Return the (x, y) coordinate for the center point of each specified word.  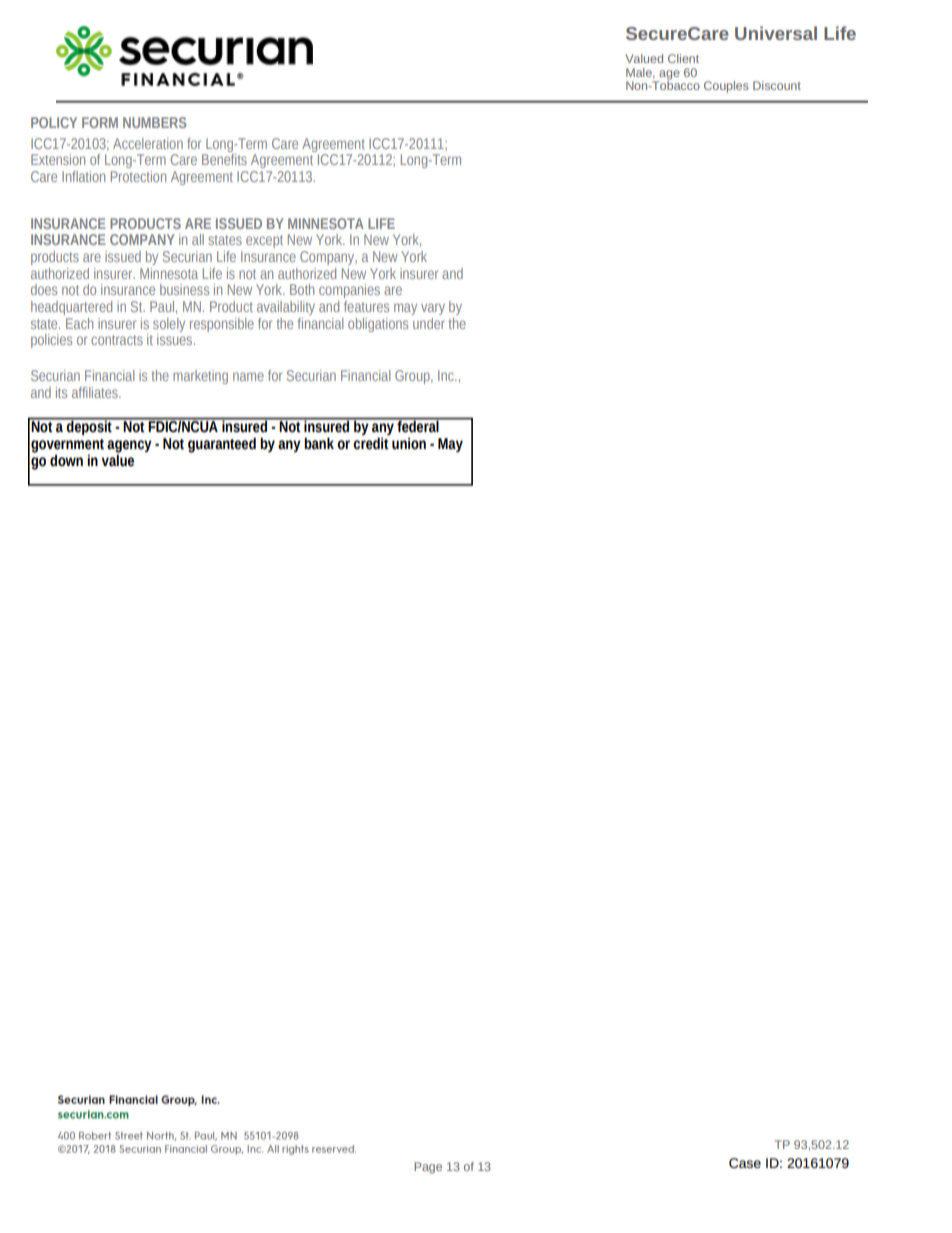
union (409, 444)
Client (683, 58)
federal (418, 425)
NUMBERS (154, 122)
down (66, 461)
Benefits (224, 158)
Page (428, 1168)
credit (371, 443)
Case (745, 1163)
